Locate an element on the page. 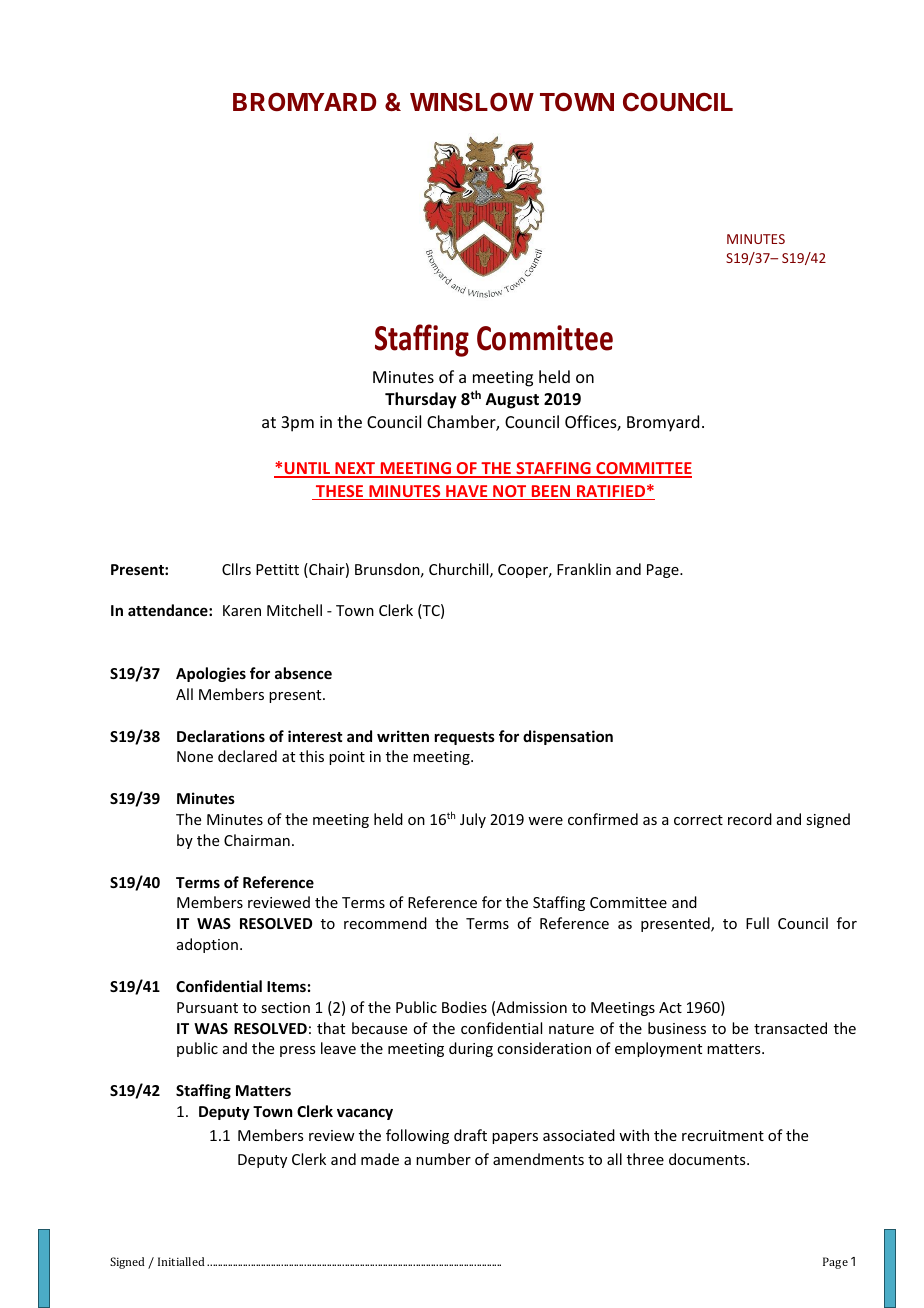 This document has height=1308, width=924. NOT is located at coordinates (510, 492).
